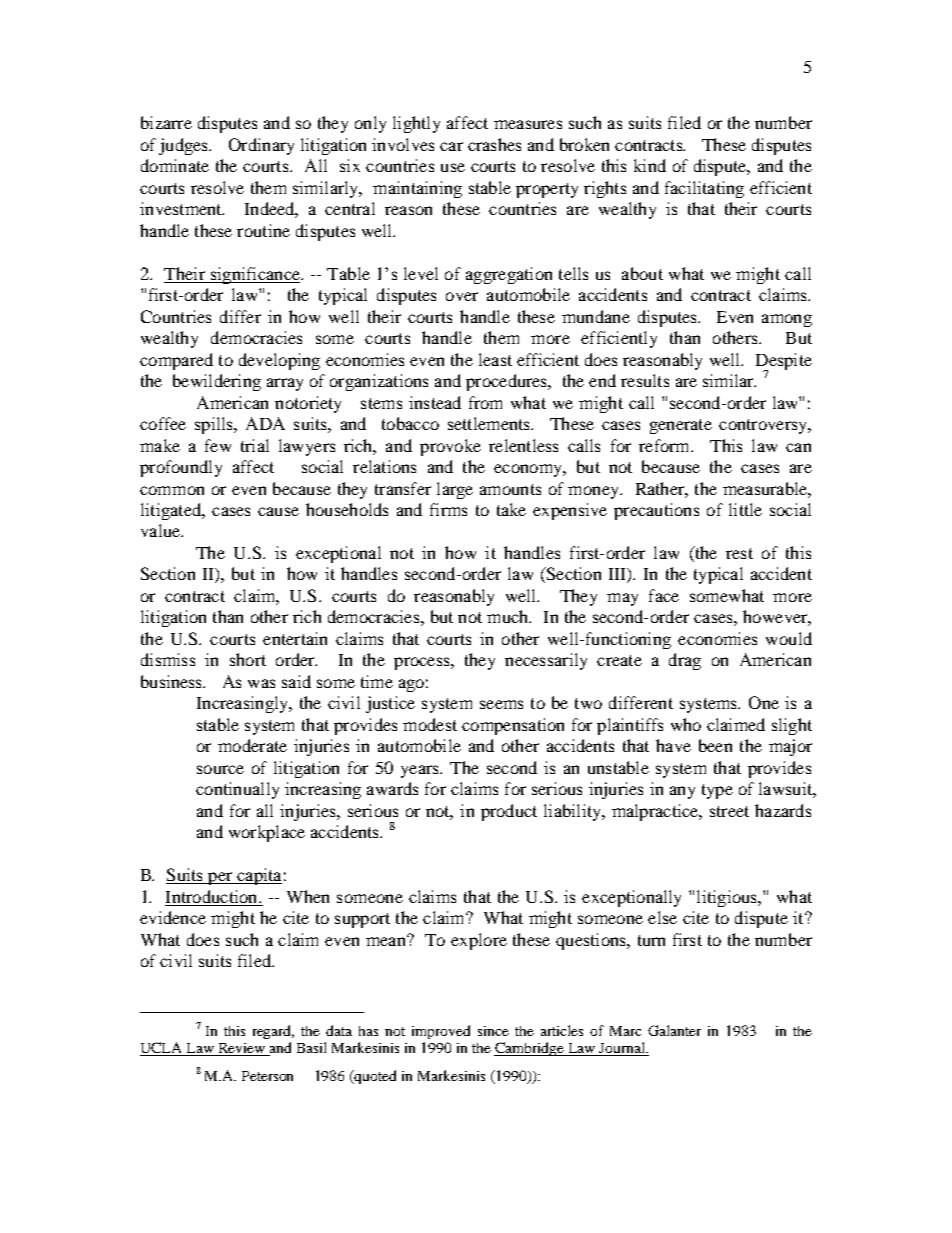  What do you see at coordinates (252, 745) in the page?
I see `moderate` at bounding box center [252, 745].
